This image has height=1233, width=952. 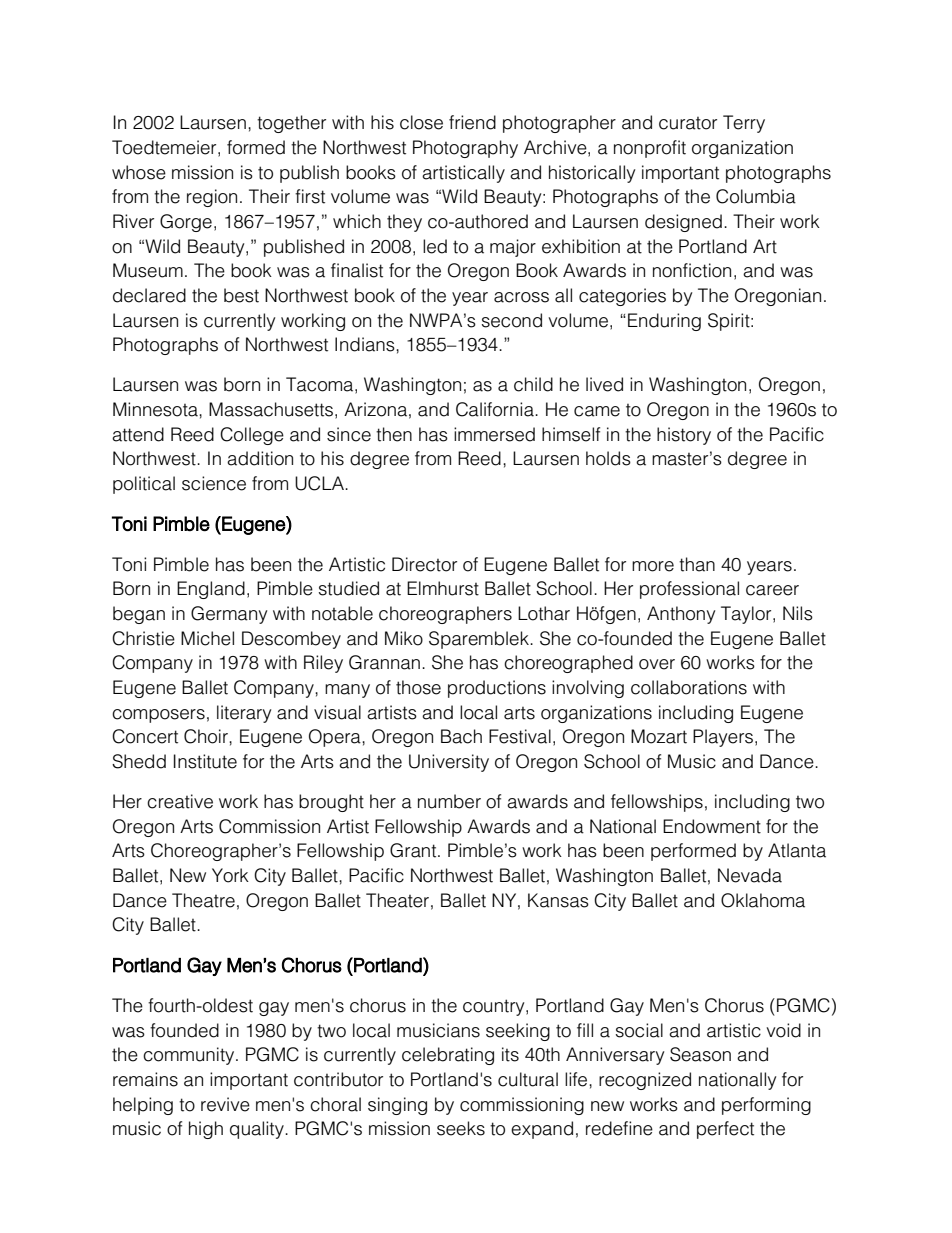 I want to click on Enduring, so click(x=664, y=322).
